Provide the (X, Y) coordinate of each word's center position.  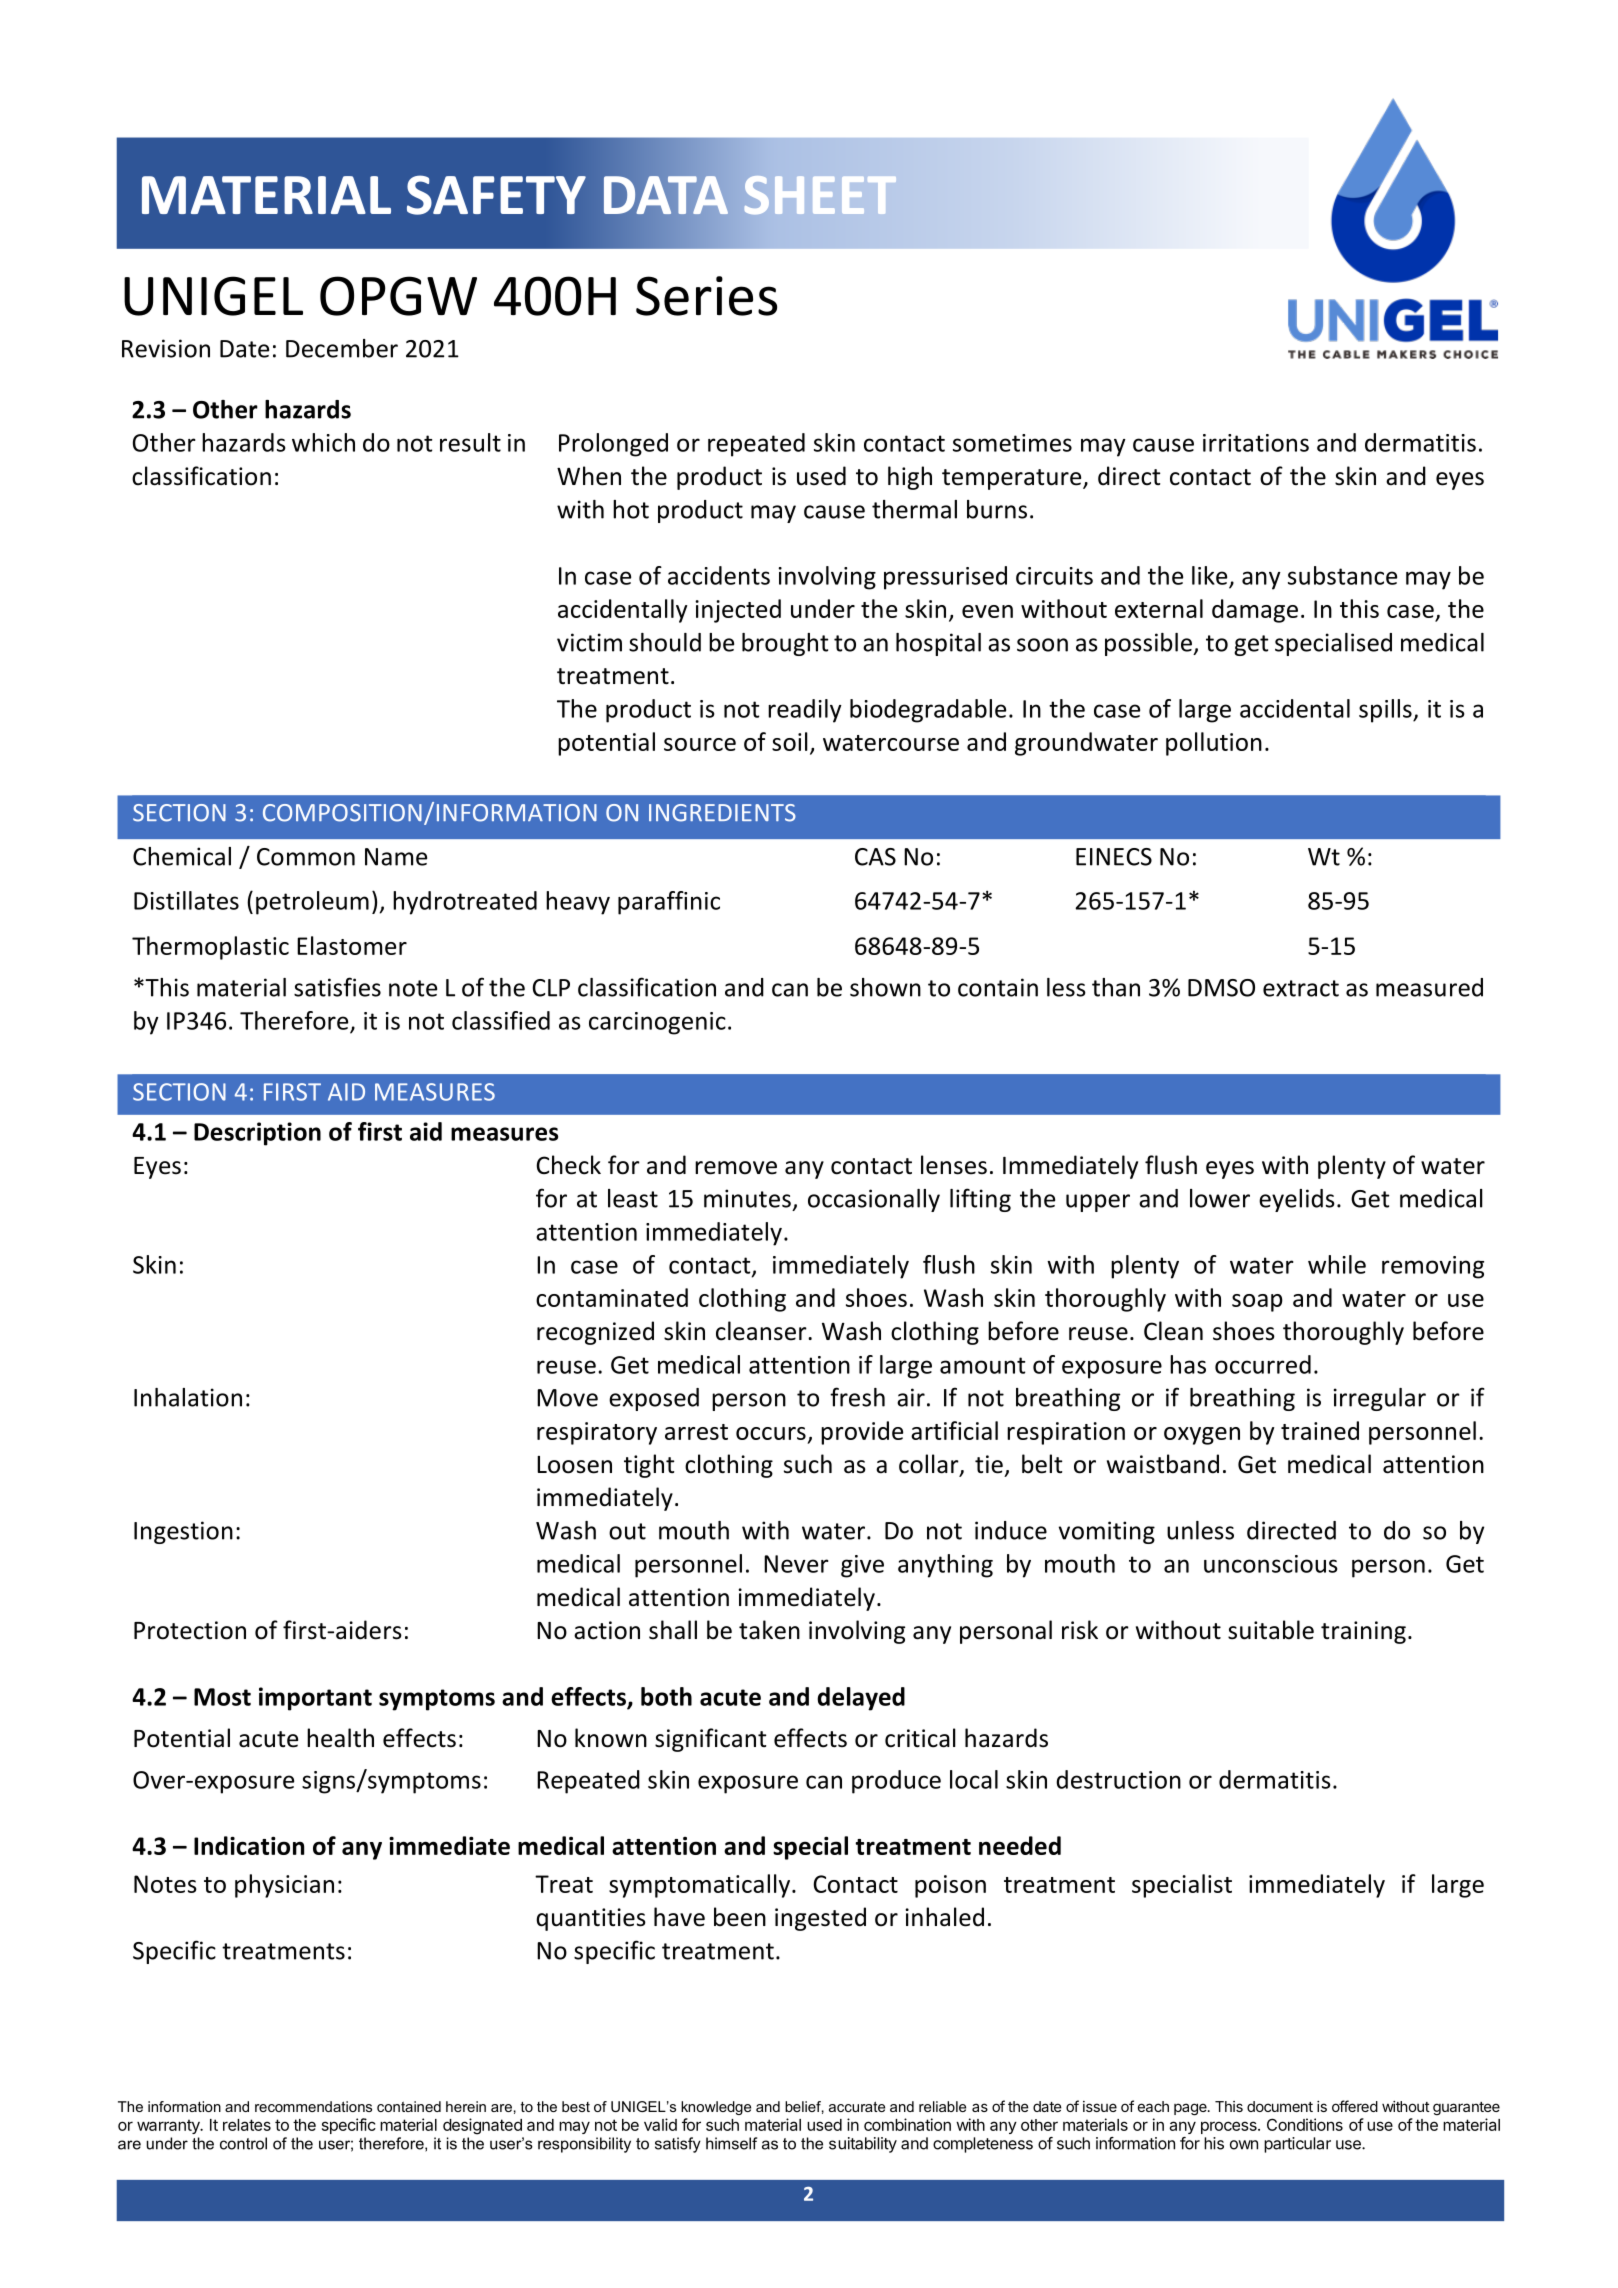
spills (1386, 711)
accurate (857, 2106)
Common (306, 857)
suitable (1271, 1630)
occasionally (874, 1200)
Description (257, 1134)
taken (769, 1630)
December (342, 348)
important (315, 1699)
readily (805, 711)
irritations (1256, 443)
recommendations (313, 2106)
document (1280, 2106)
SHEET (820, 195)
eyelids (1297, 1200)
